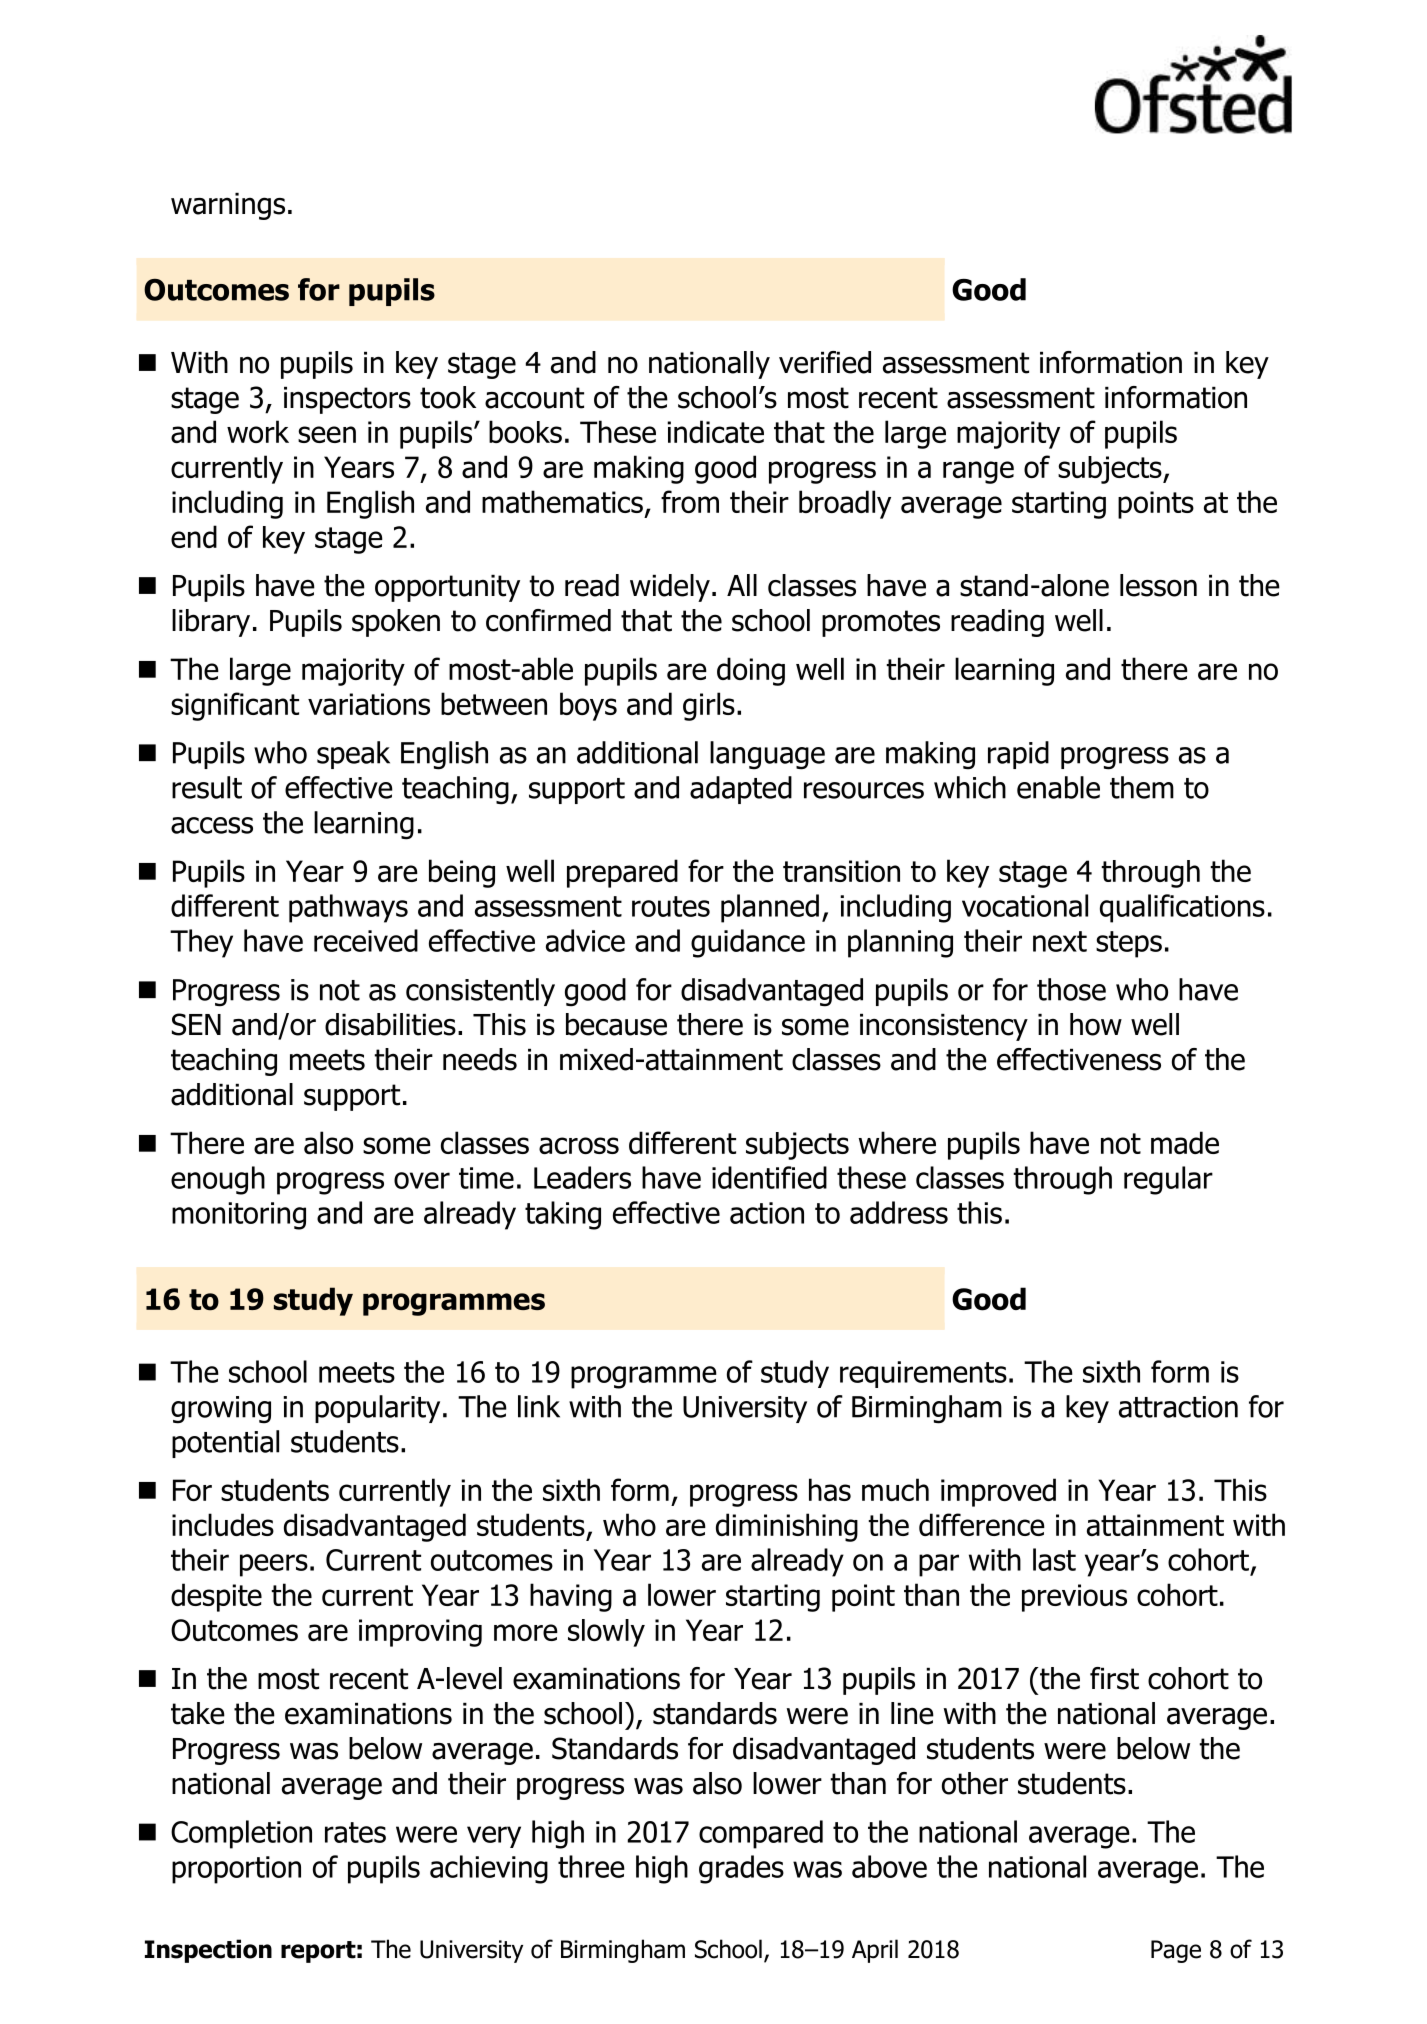 The height and width of the screenshot is (2024, 1427). Describe the element at coordinates (539, 1406) in the screenshot. I see `link` at that location.
